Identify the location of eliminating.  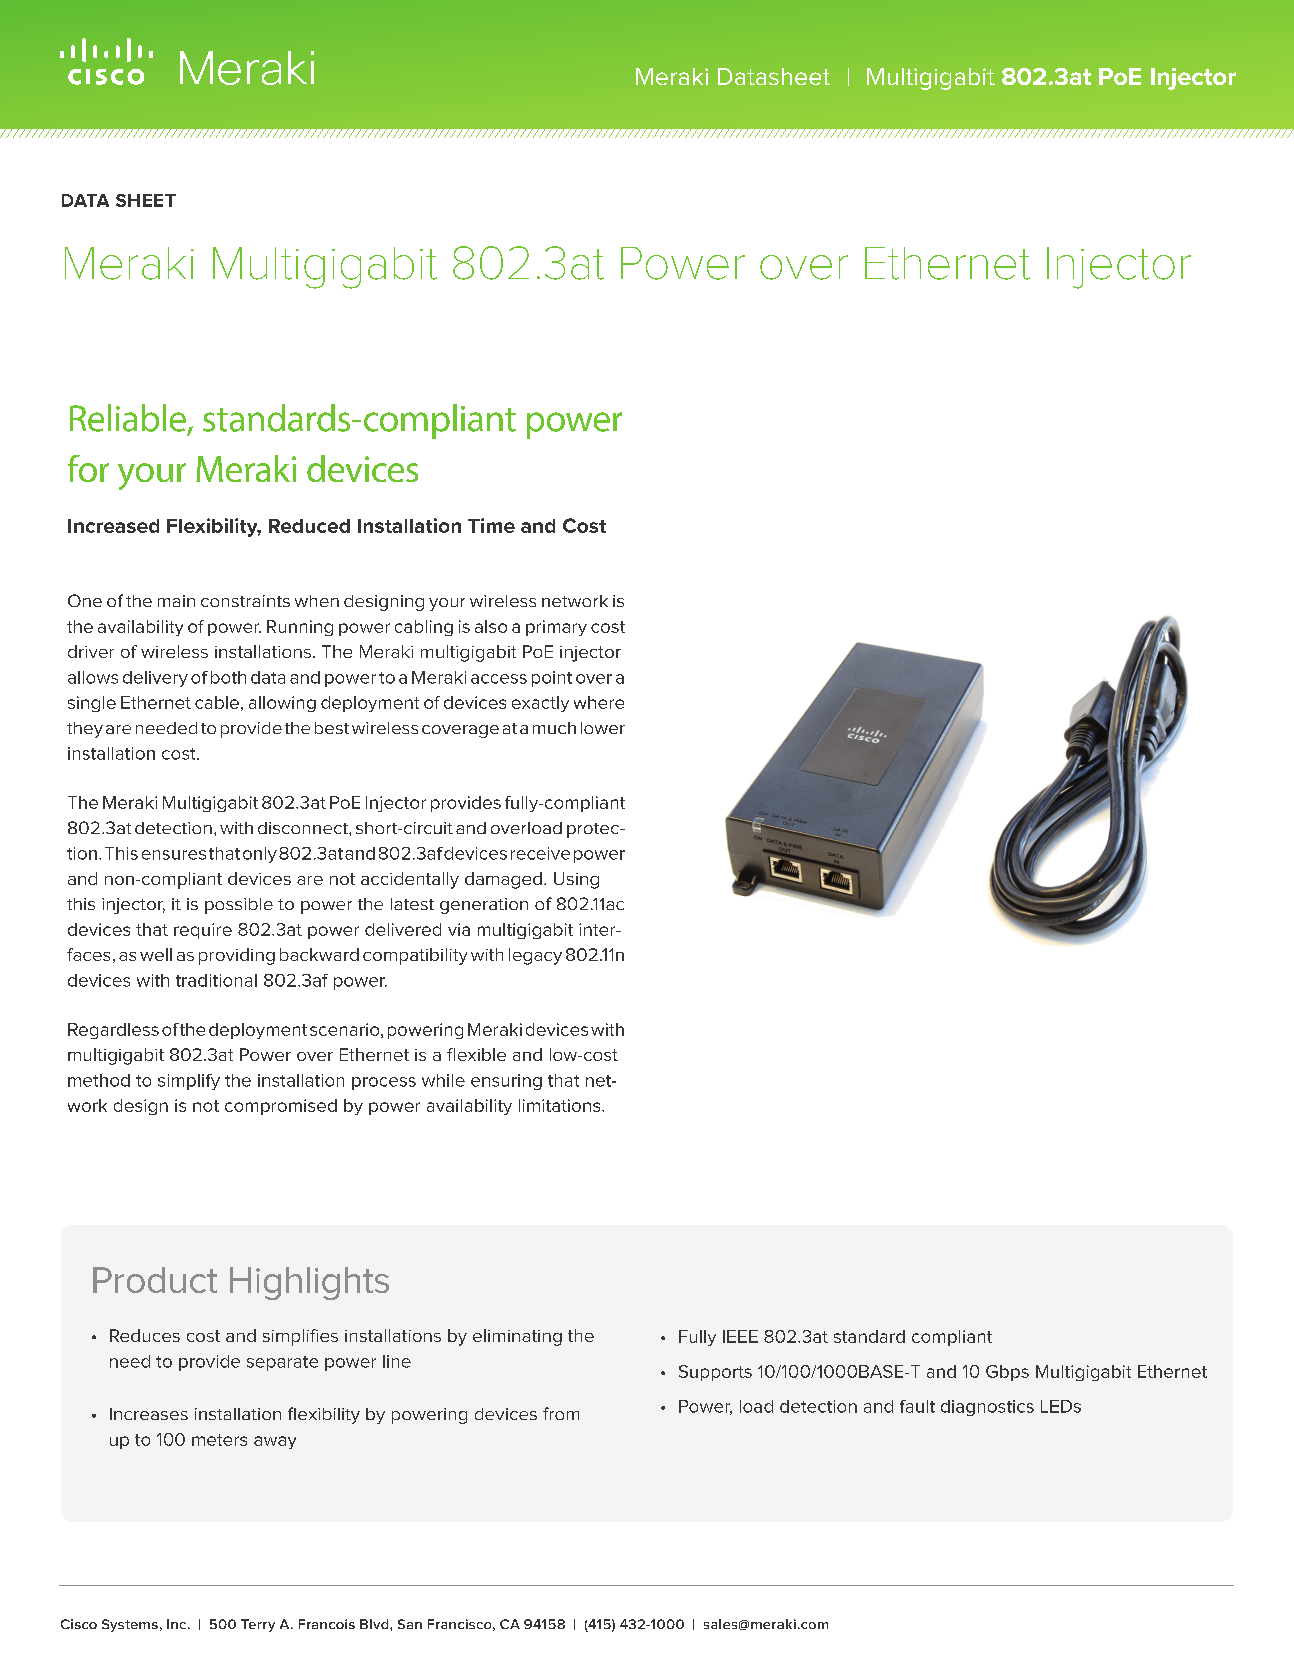
(517, 1337).
